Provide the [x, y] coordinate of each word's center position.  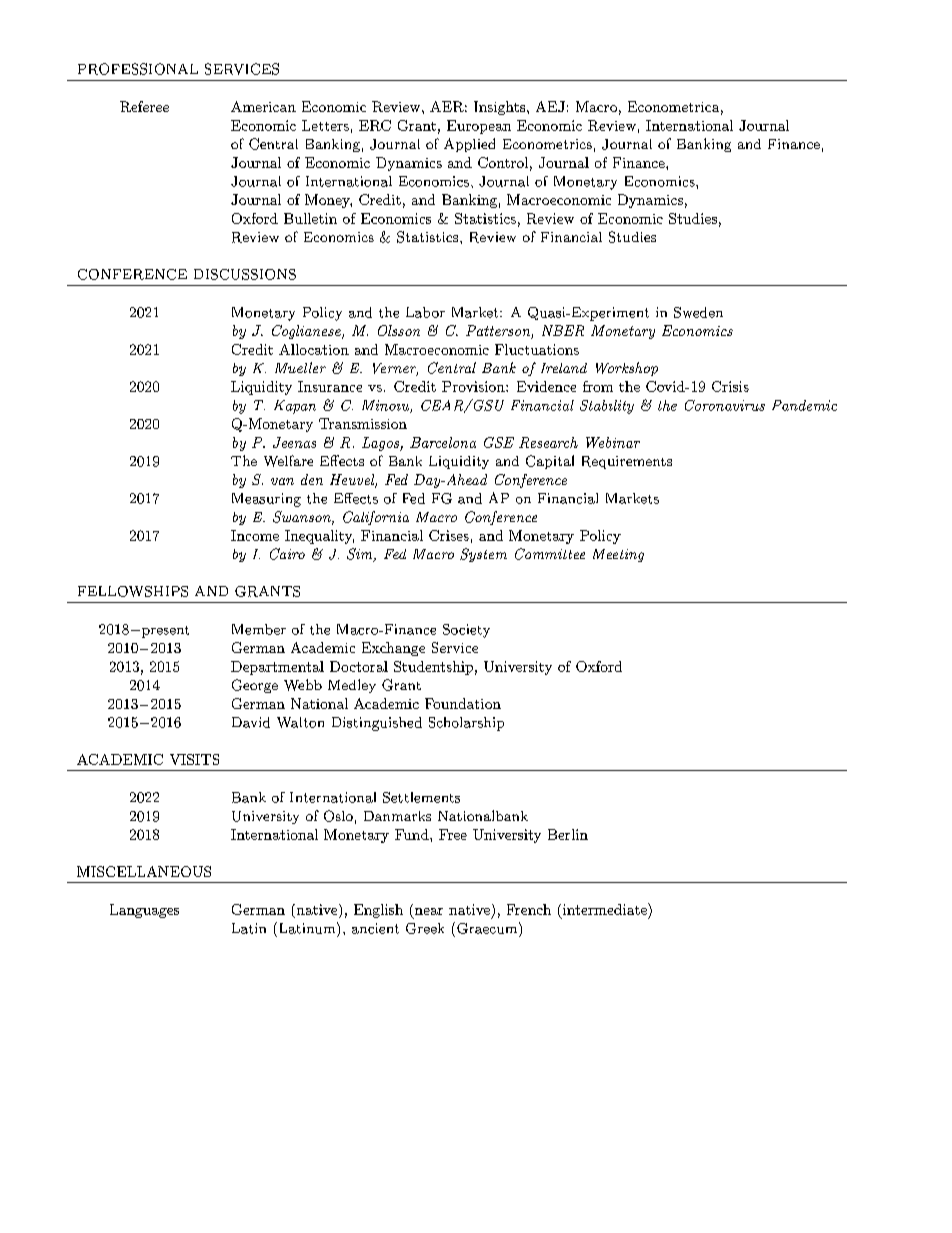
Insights [499, 108]
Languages [144, 911]
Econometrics [547, 144]
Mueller [300, 367]
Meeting [618, 555]
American [263, 106]
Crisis [730, 386]
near [429, 911]
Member [259, 629]
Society [466, 631]
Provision [474, 386]
